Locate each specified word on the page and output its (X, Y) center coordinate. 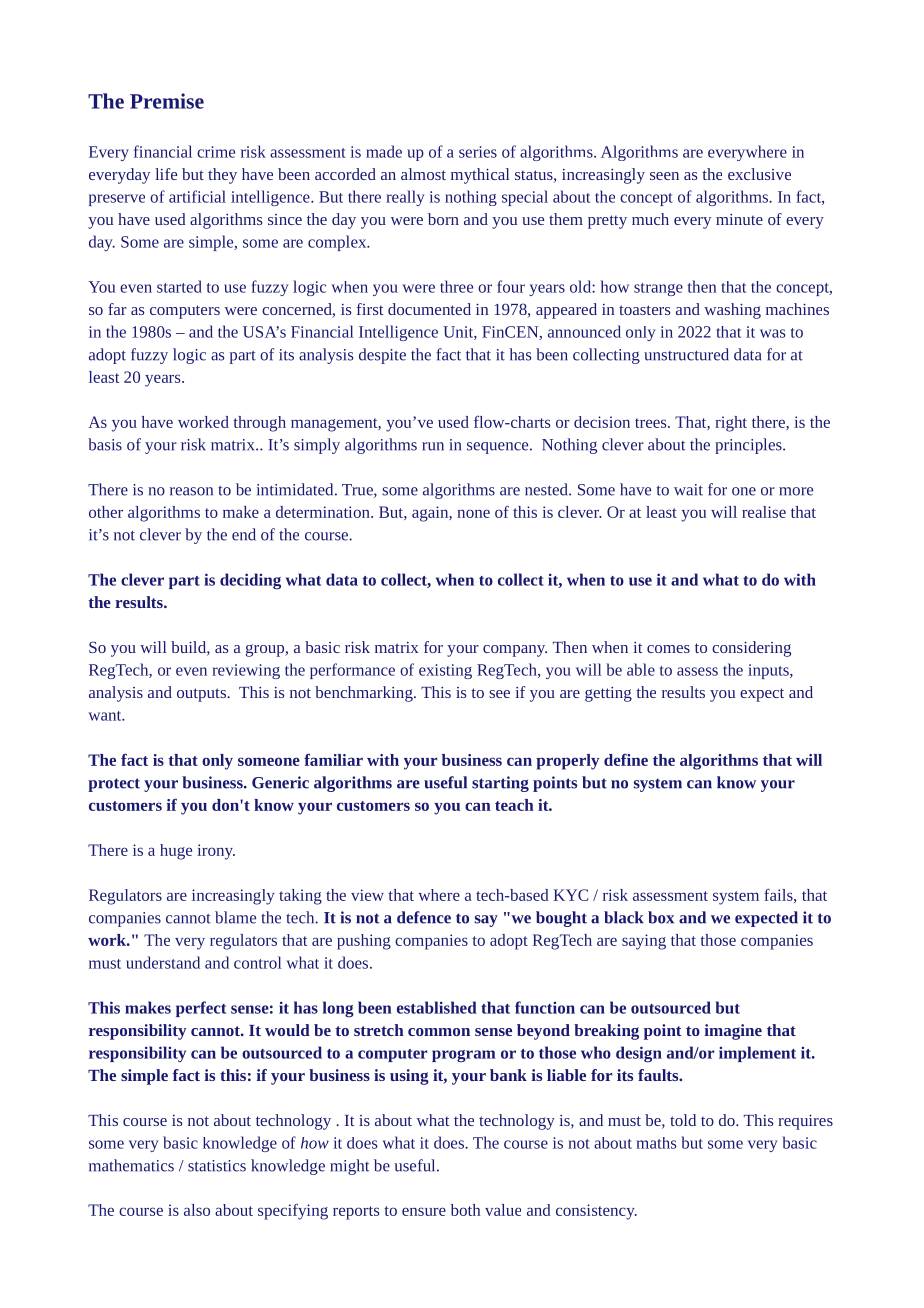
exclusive (759, 174)
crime (216, 152)
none (473, 513)
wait (688, 490)
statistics (217, 1166)
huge (176, 852)
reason (191, 491)
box (661, 917)
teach (514, 805)
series (478, 152)
